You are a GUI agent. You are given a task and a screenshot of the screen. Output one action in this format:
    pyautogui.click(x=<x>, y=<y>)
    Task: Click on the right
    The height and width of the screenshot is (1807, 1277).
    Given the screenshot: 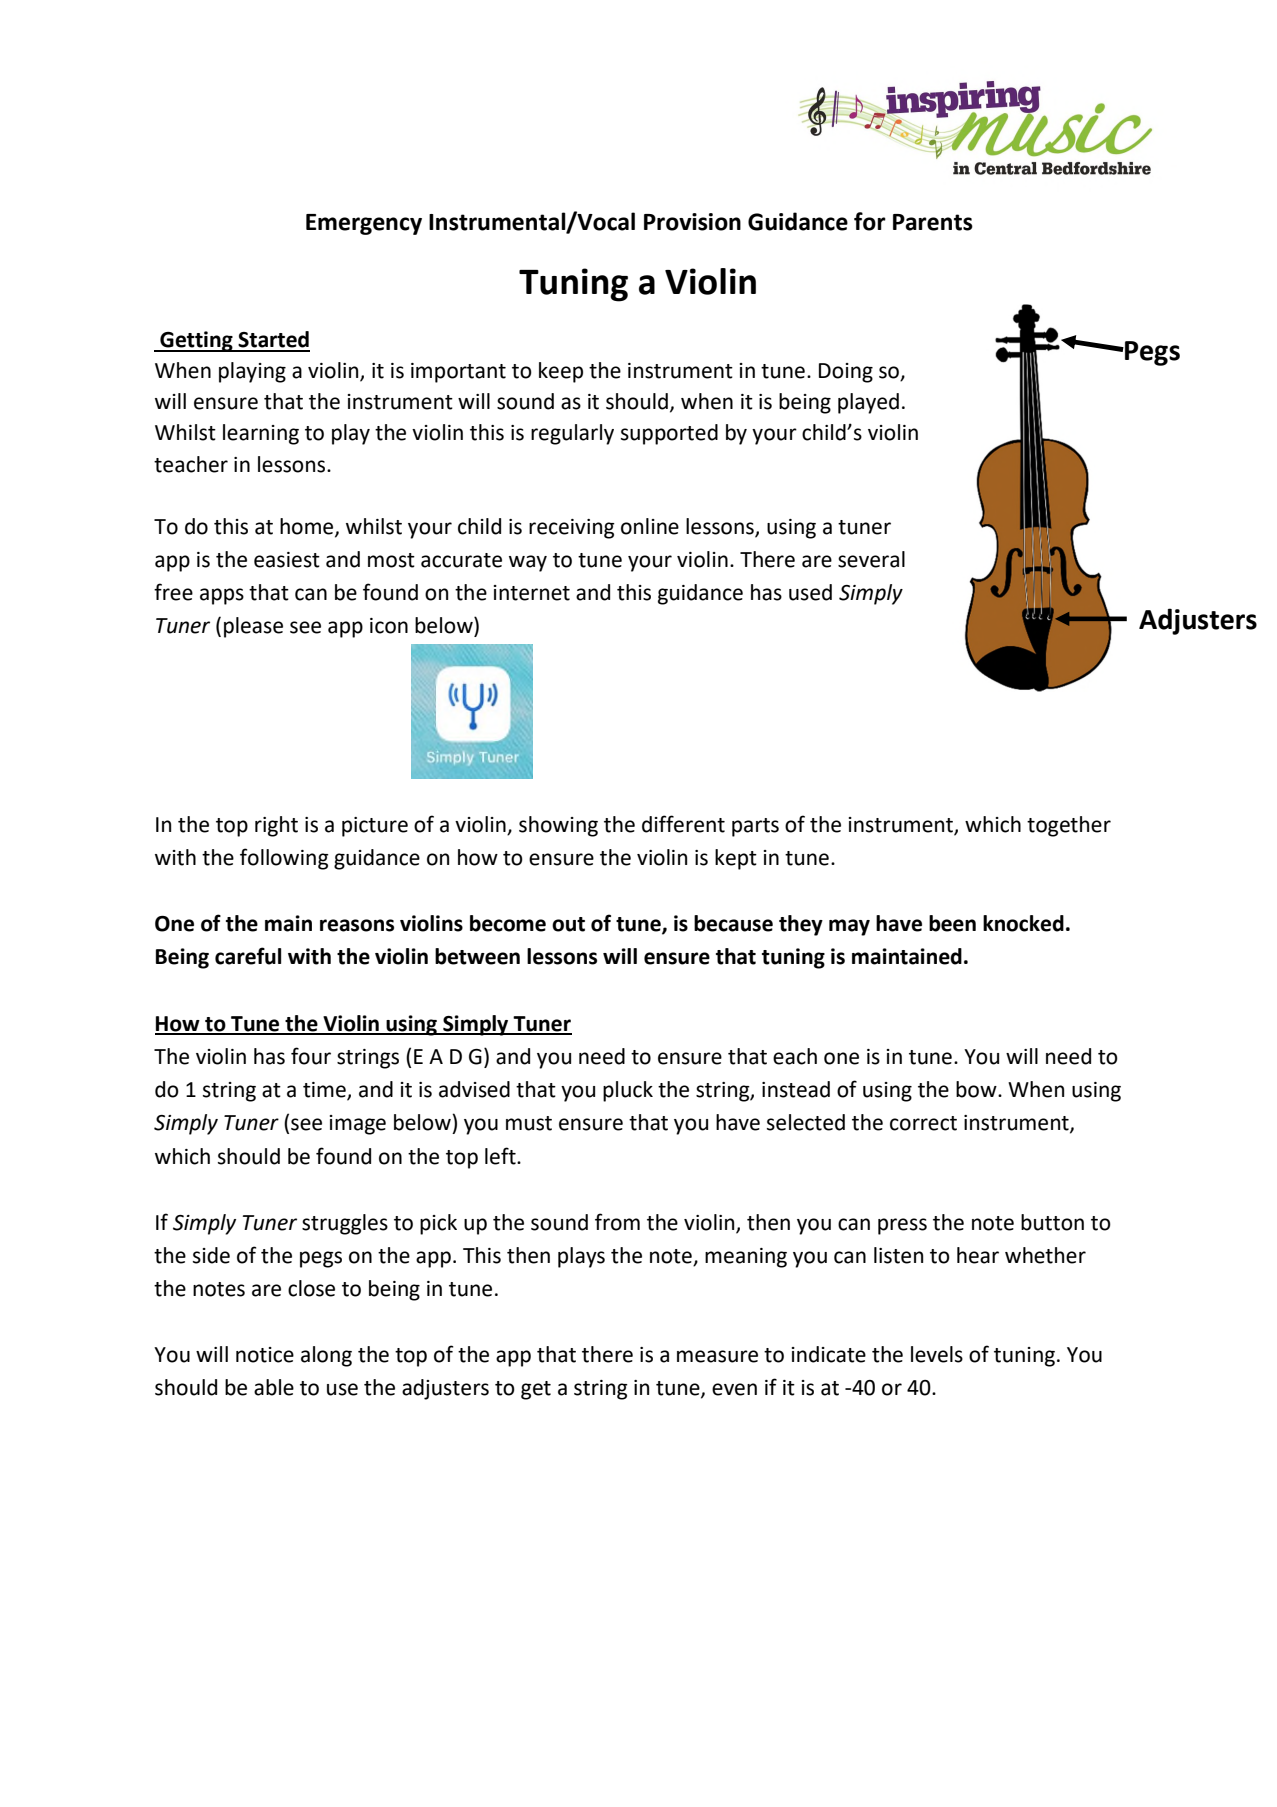 What is the action you would take?
    pyautogui.click(x=276, y=826)
